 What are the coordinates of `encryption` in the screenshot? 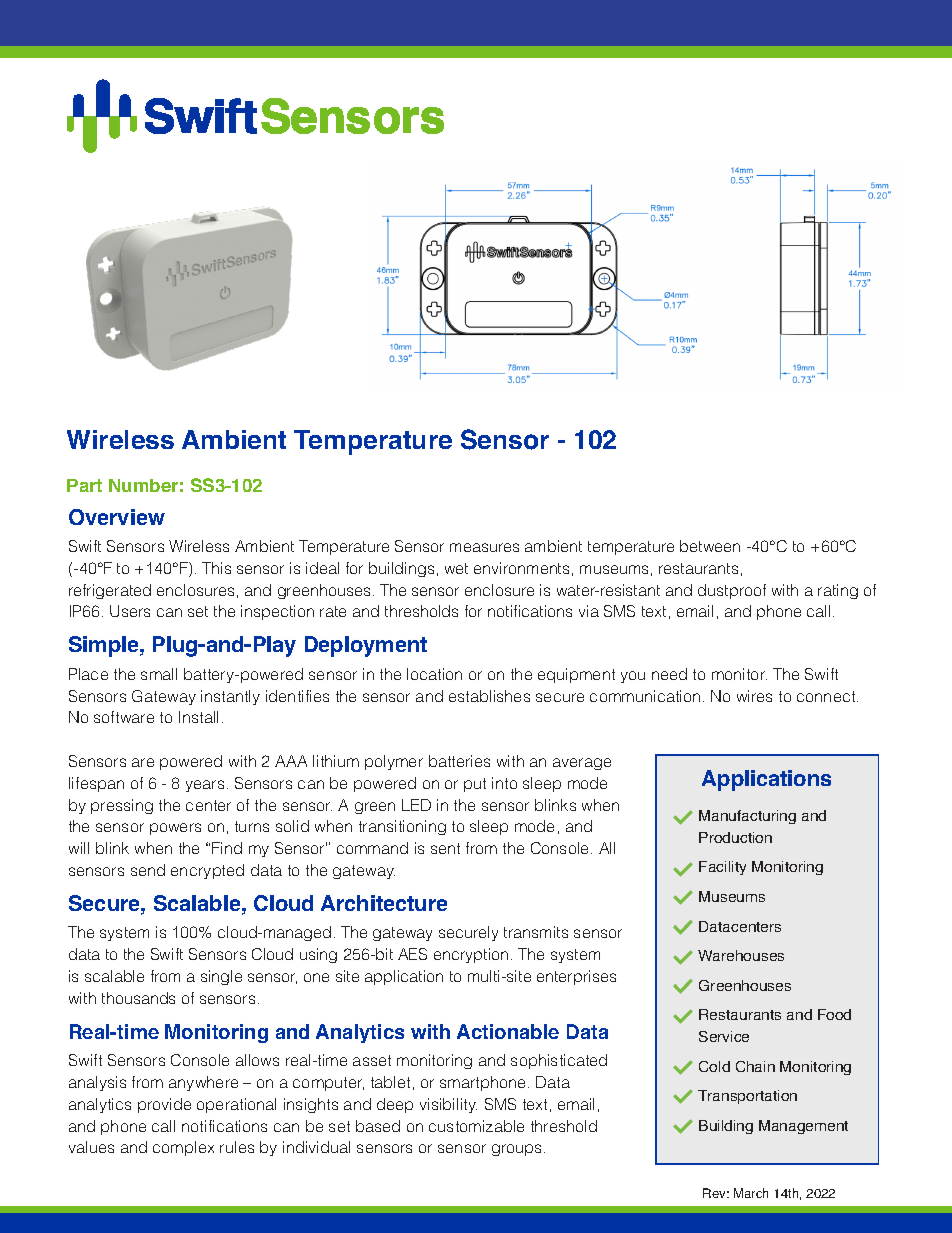 It's located at (471, 955).
